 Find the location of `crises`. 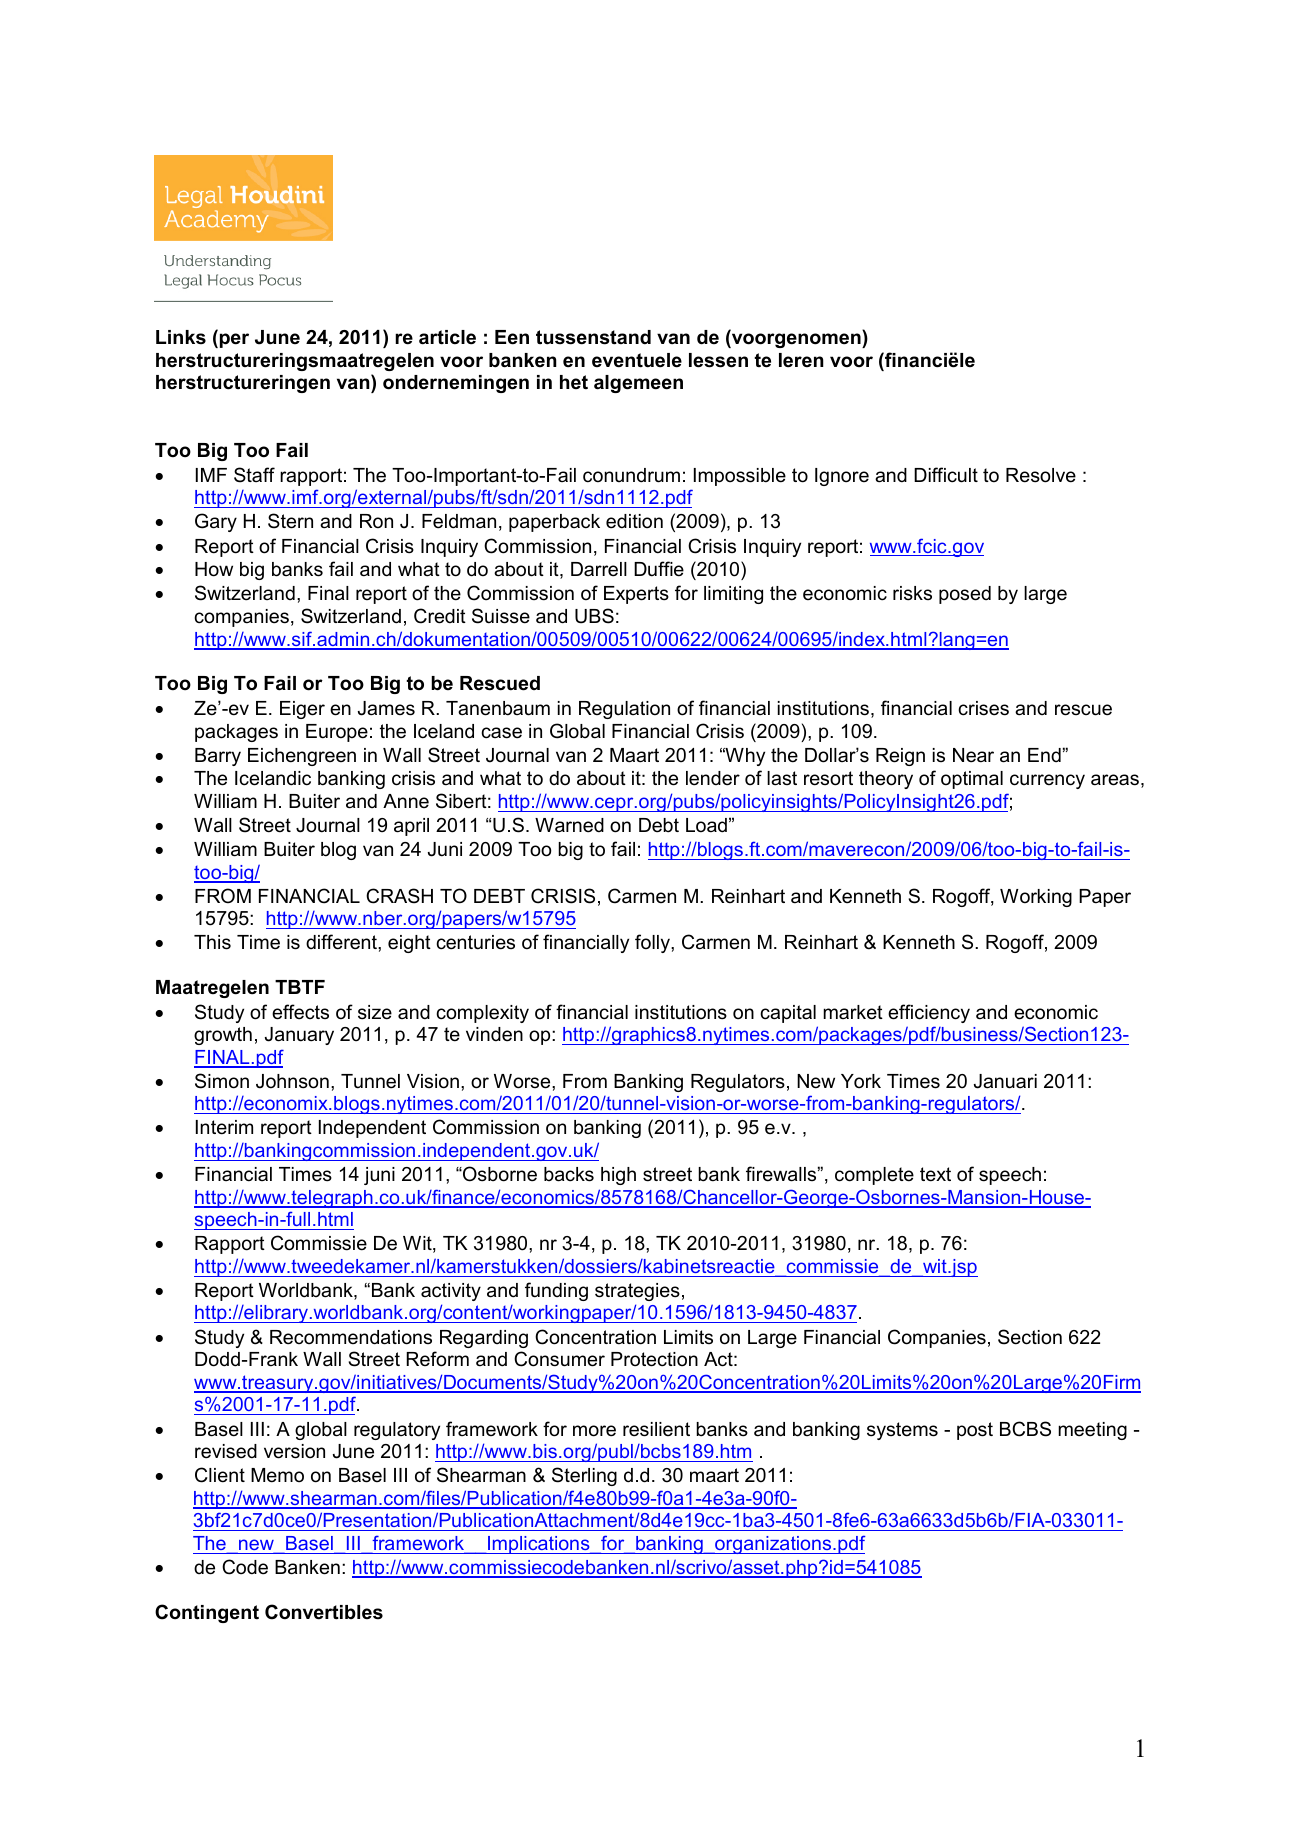

crises is located at coordinates (983, 708).
